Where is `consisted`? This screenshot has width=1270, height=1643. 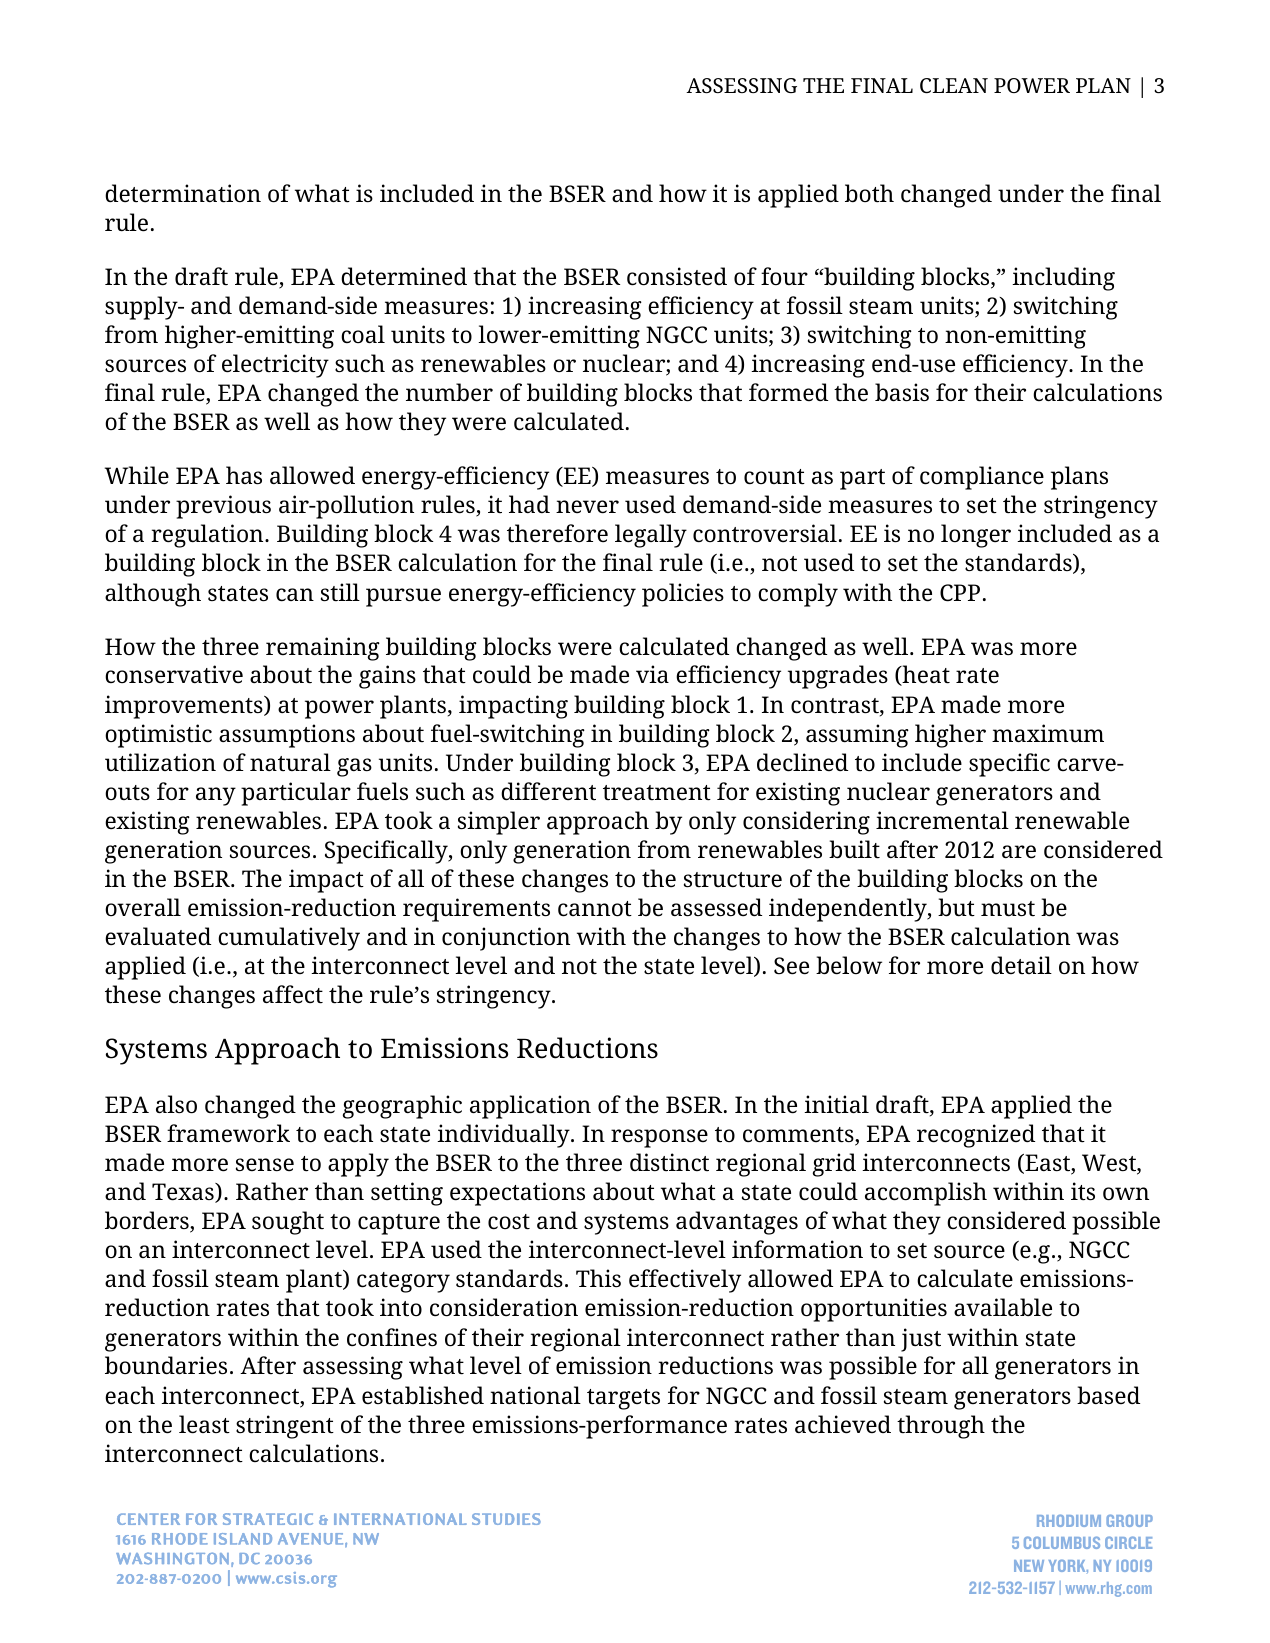
consisted is located at coordinates (677, 276).
